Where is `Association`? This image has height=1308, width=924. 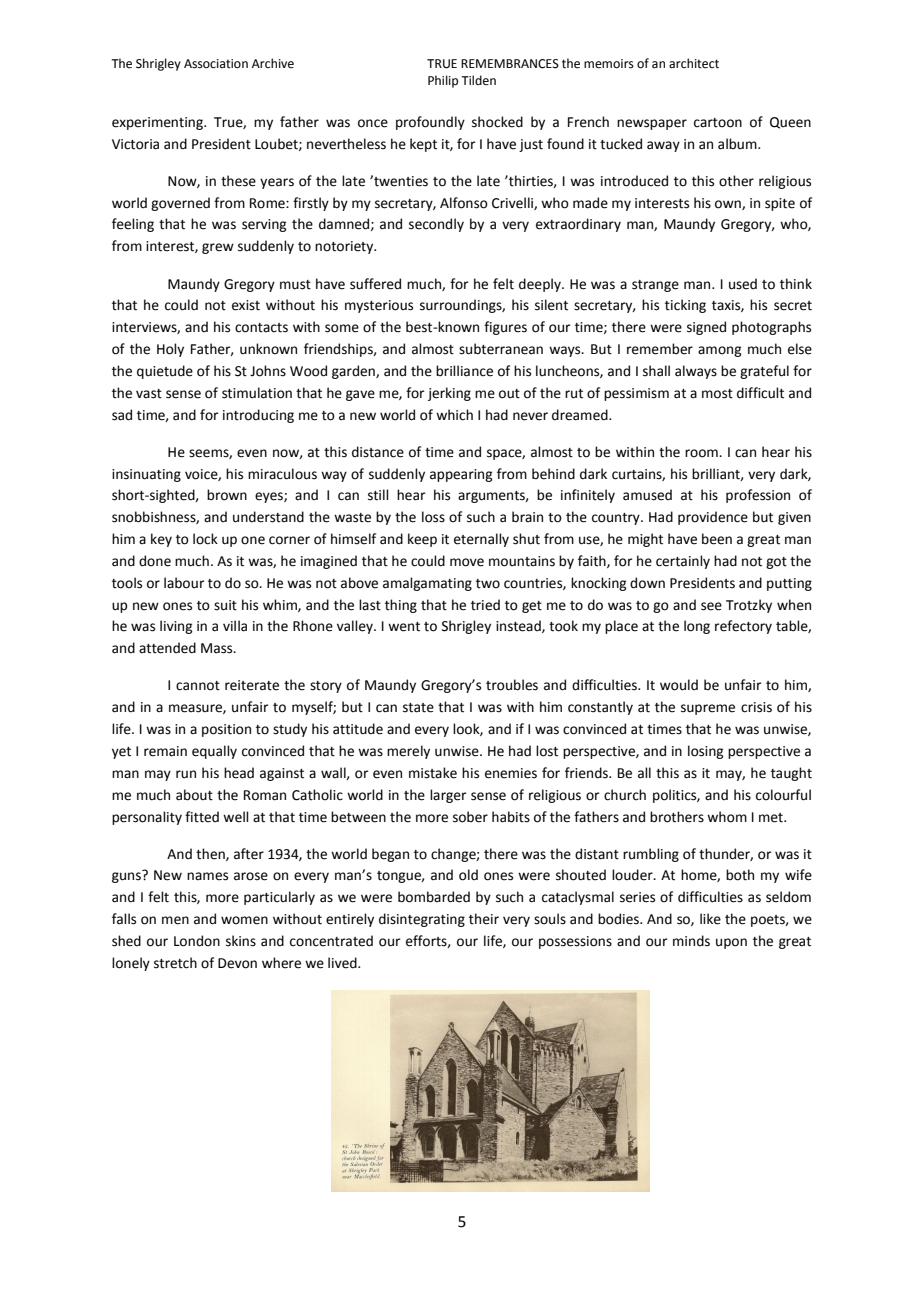 Association is located at coordinates (216, 64).
